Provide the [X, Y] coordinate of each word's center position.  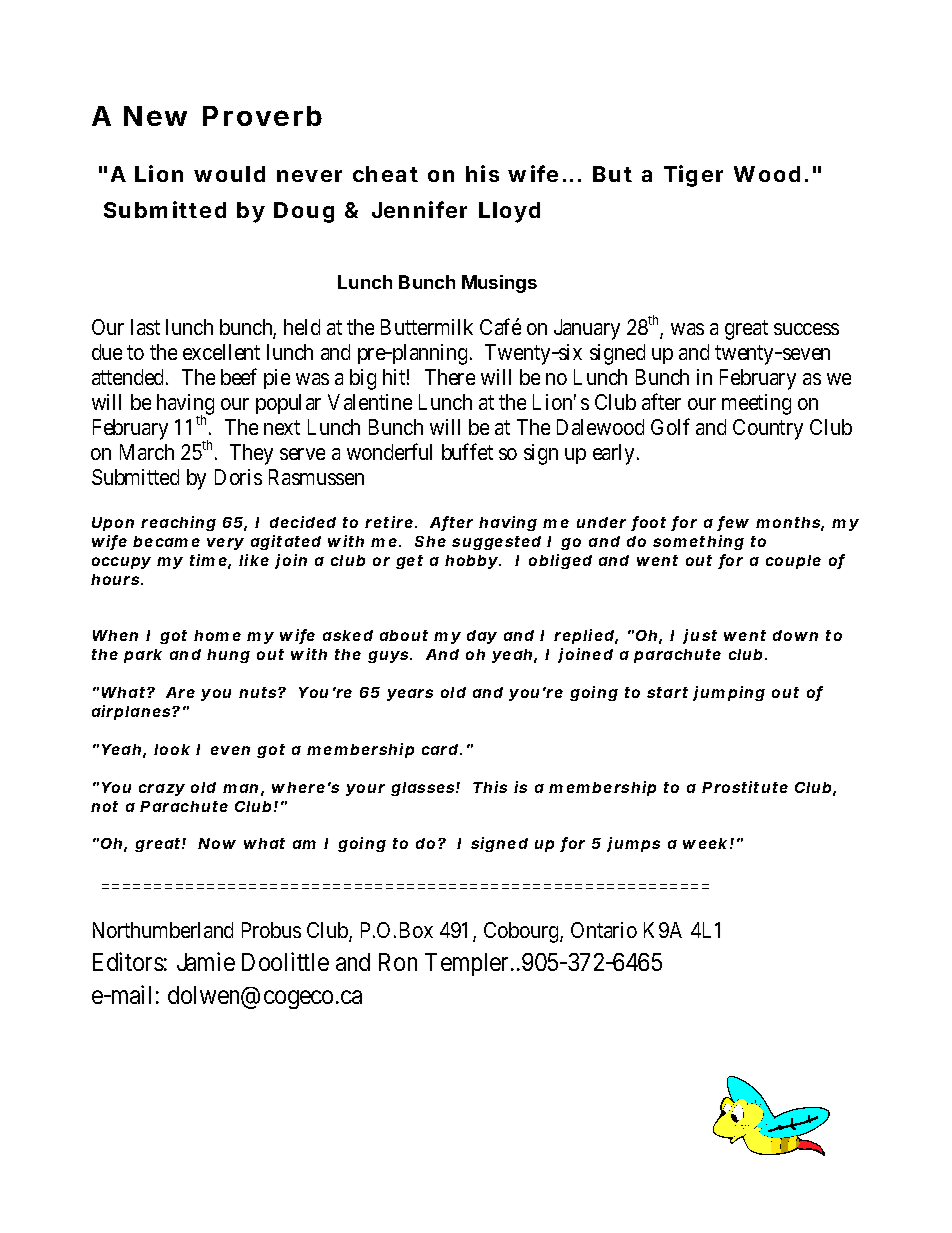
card [440, 749]
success [806, 329]
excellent [221, 352]
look [172, 749]
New [155, 116]
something [698, 542]
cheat [385, 174]
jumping [729, 693]
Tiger [693, 176]
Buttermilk [427, 327]
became [166, 541]
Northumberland [163, 930]
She [430, 541]
